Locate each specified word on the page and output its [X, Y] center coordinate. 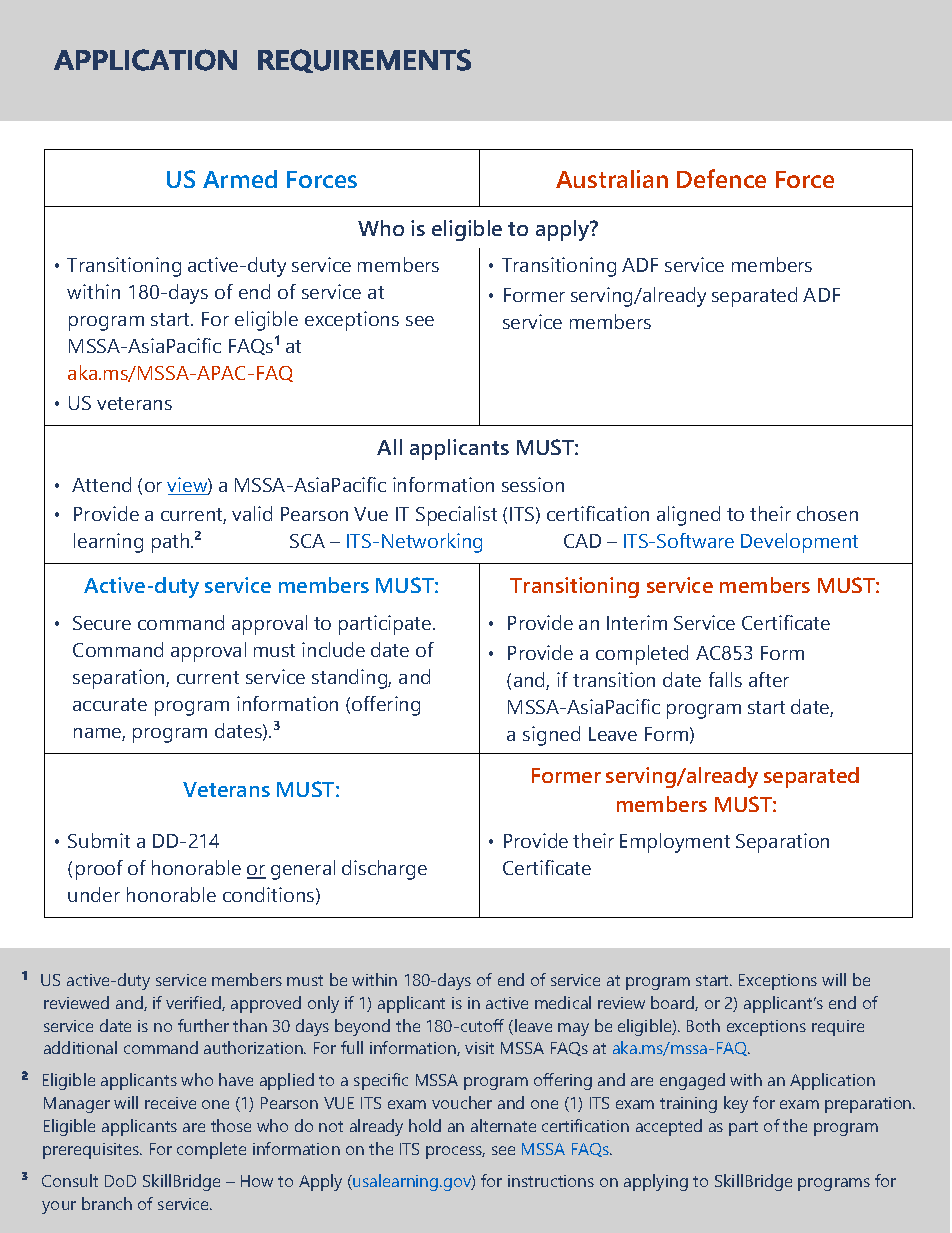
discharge [384, 870]
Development [799, 543]
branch [107, 1203]
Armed [240, 179]
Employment [675, 843]
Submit [99, 840]
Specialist [456, 516]
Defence [721, 178]
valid [252, 513]
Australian [612, 179]
